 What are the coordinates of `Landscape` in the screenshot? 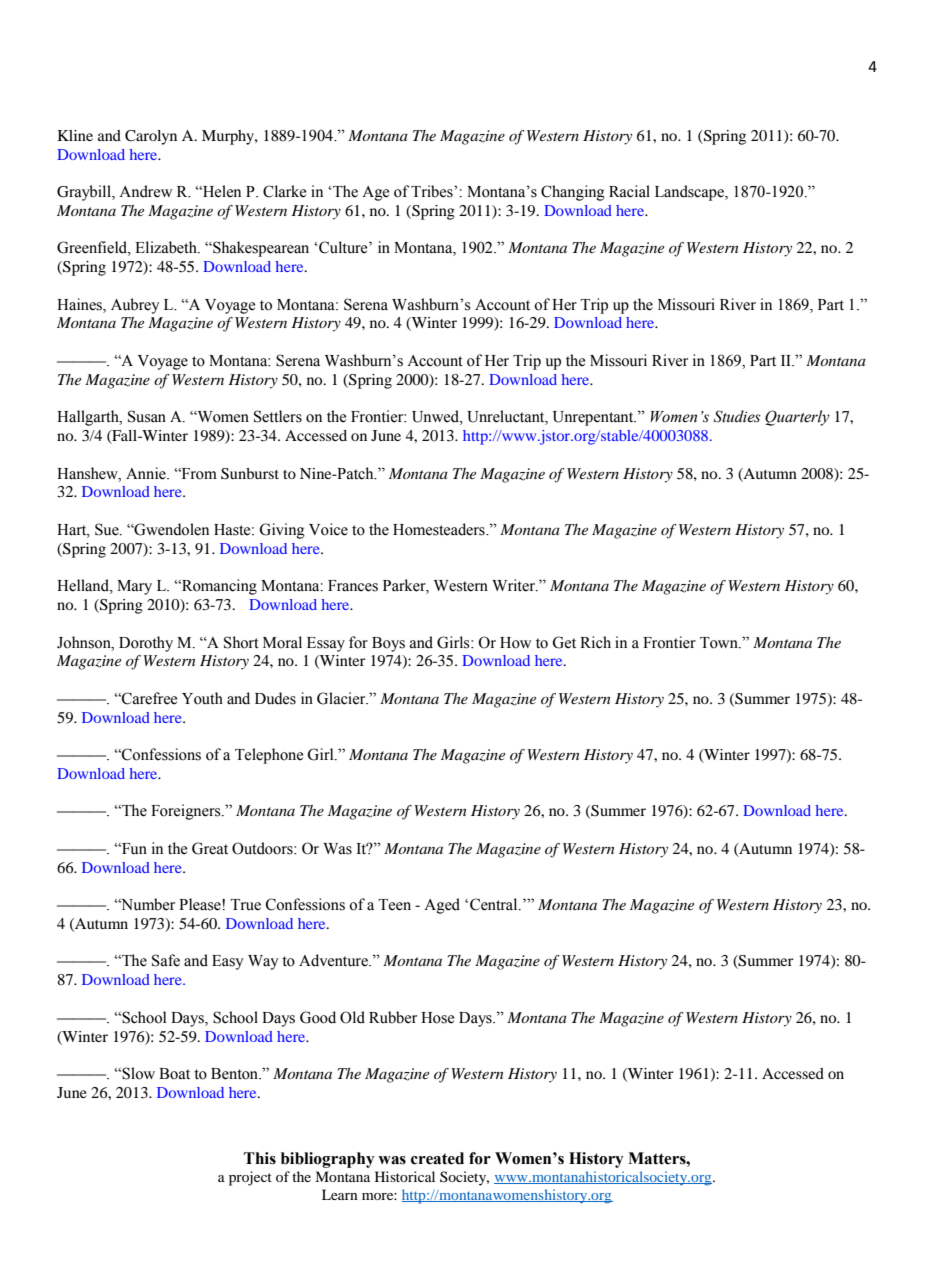 It's located at (690, 193).
